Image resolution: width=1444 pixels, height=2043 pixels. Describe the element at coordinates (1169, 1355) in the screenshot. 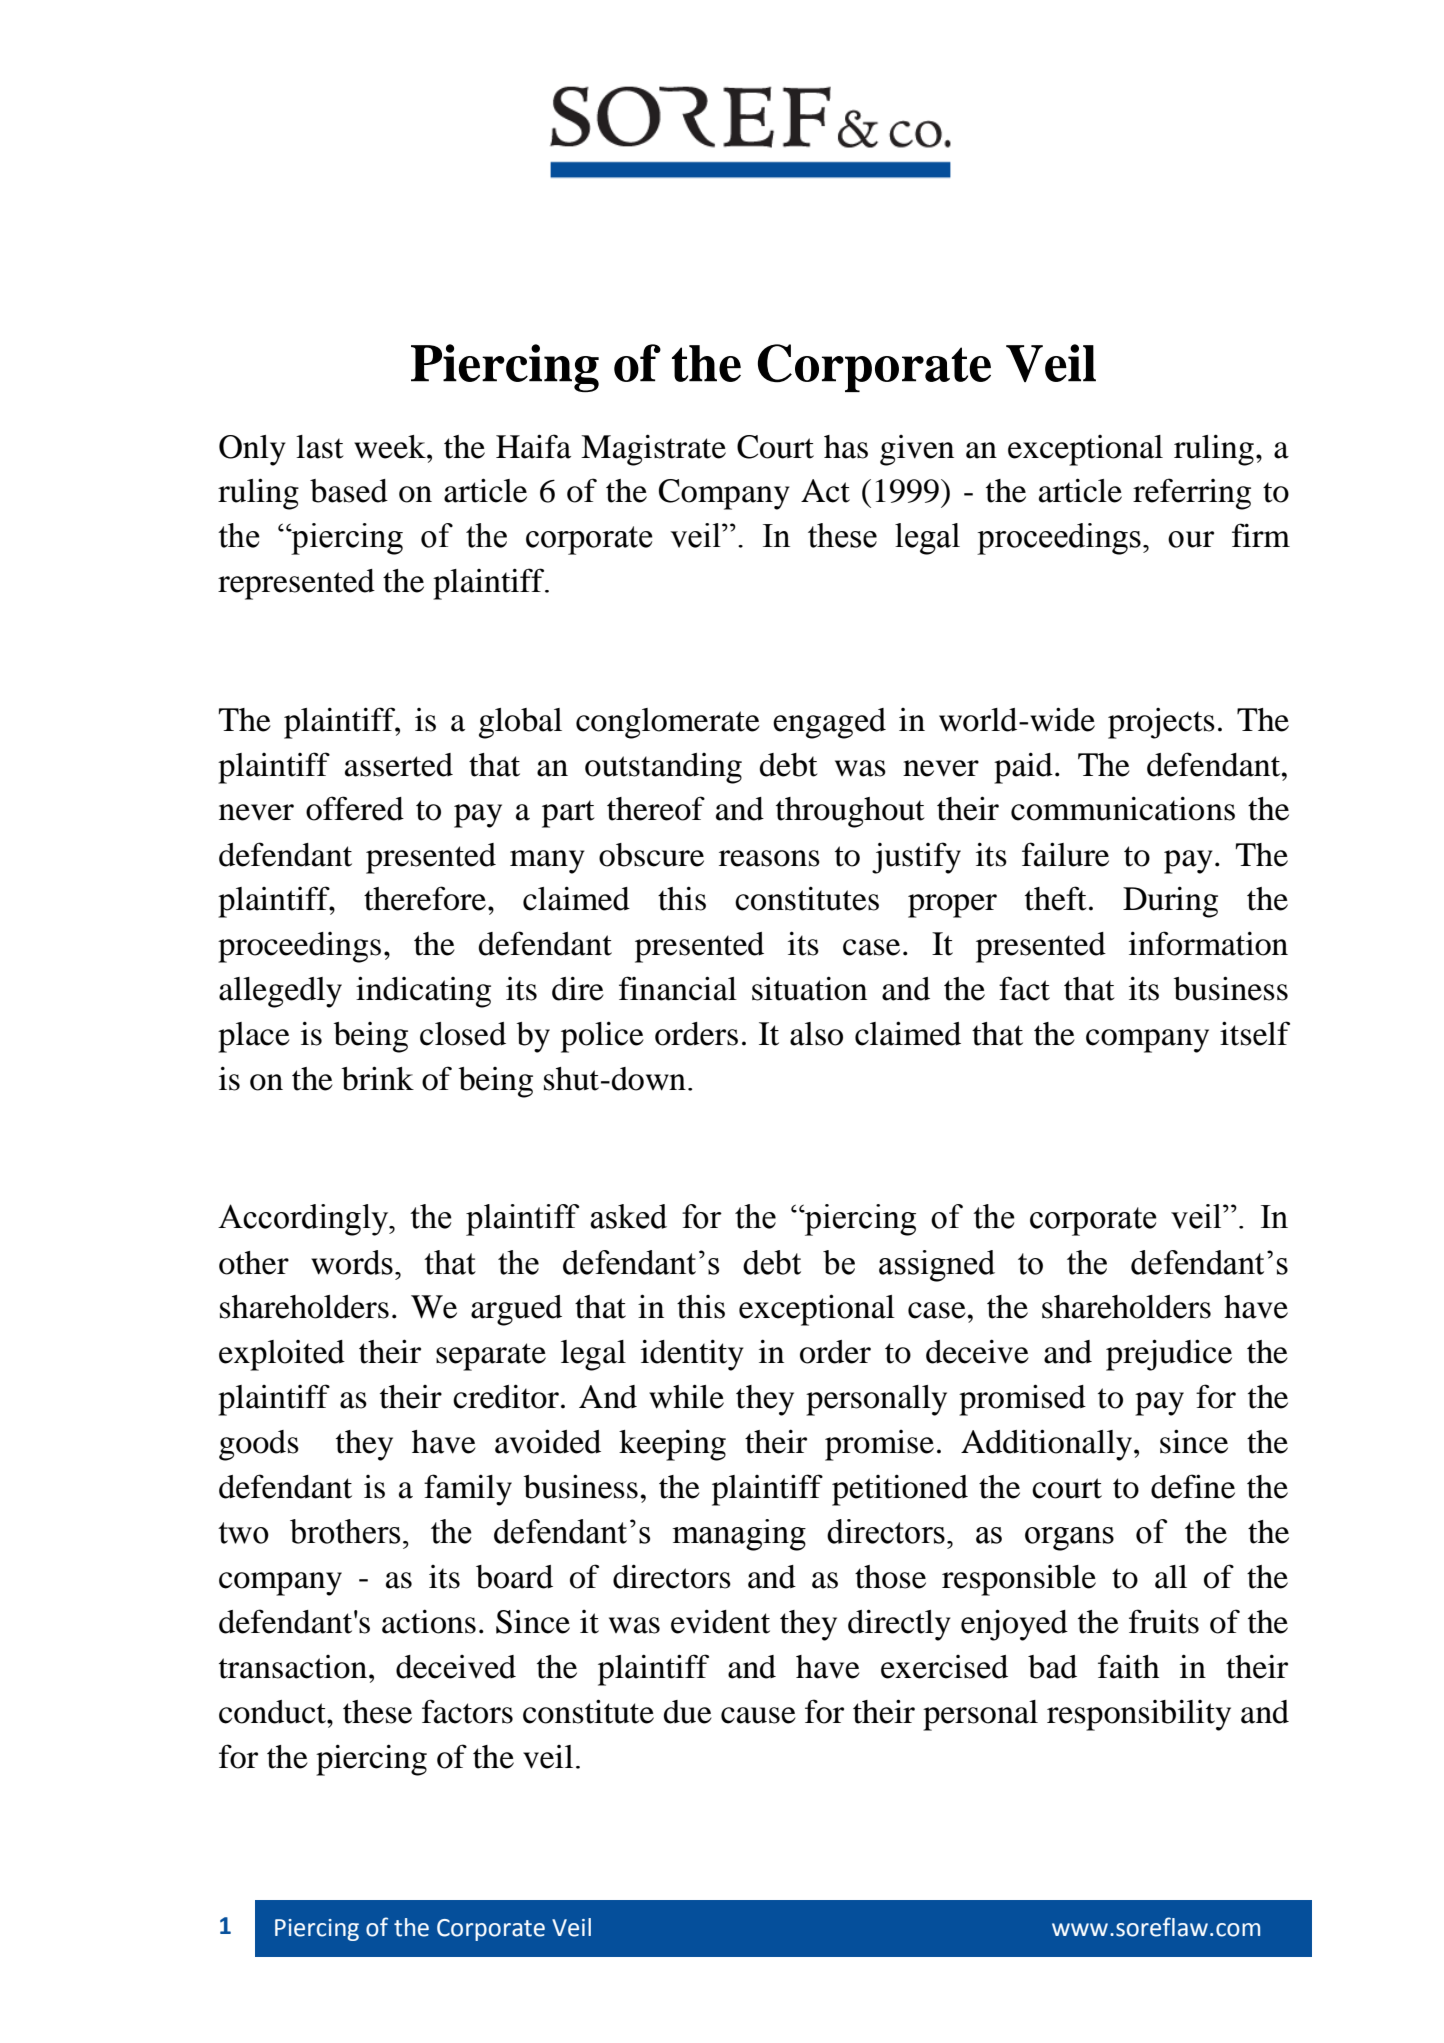

I see `prejudice` at that location.
